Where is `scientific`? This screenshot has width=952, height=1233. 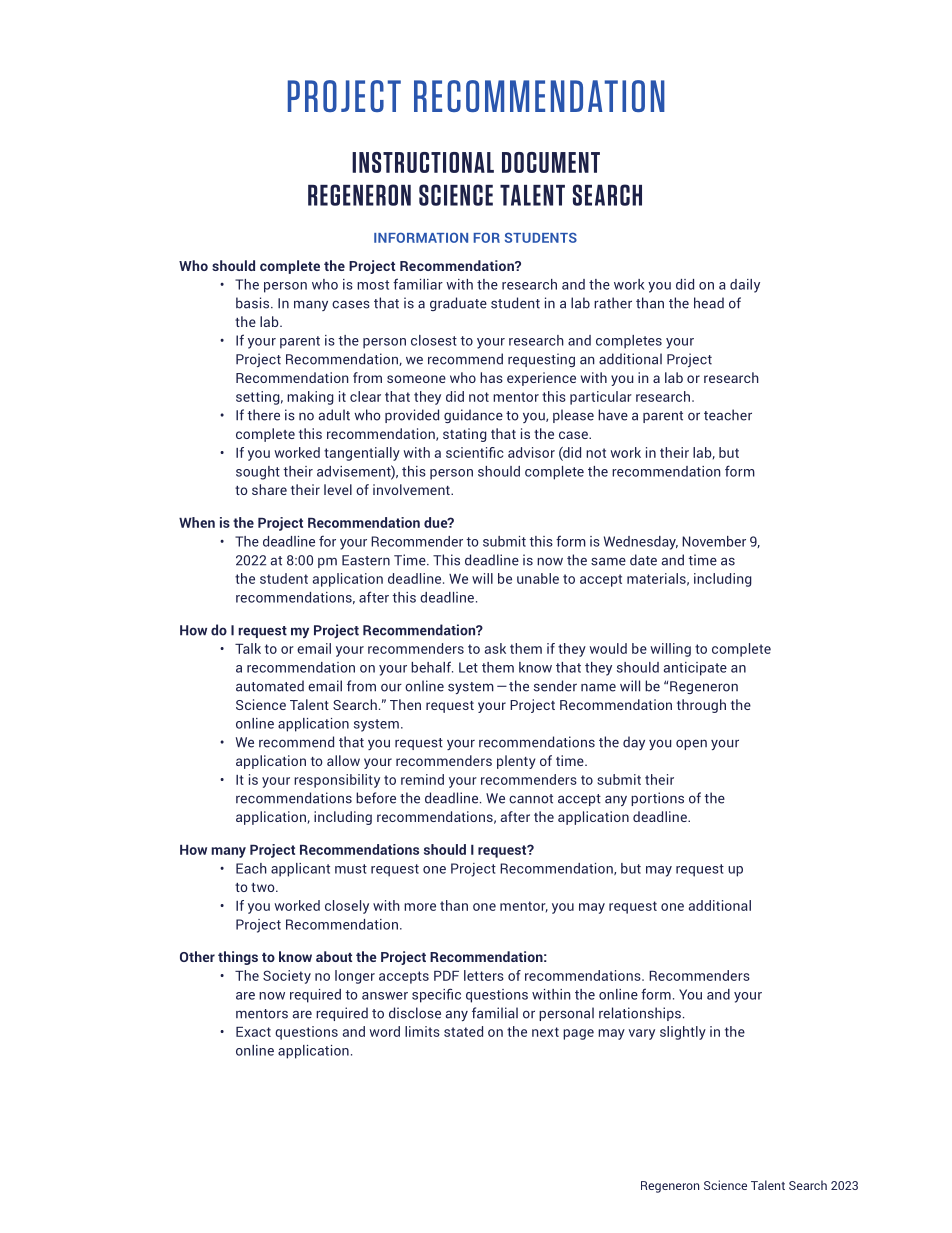
scientific is located at coordinates (475, 452).
